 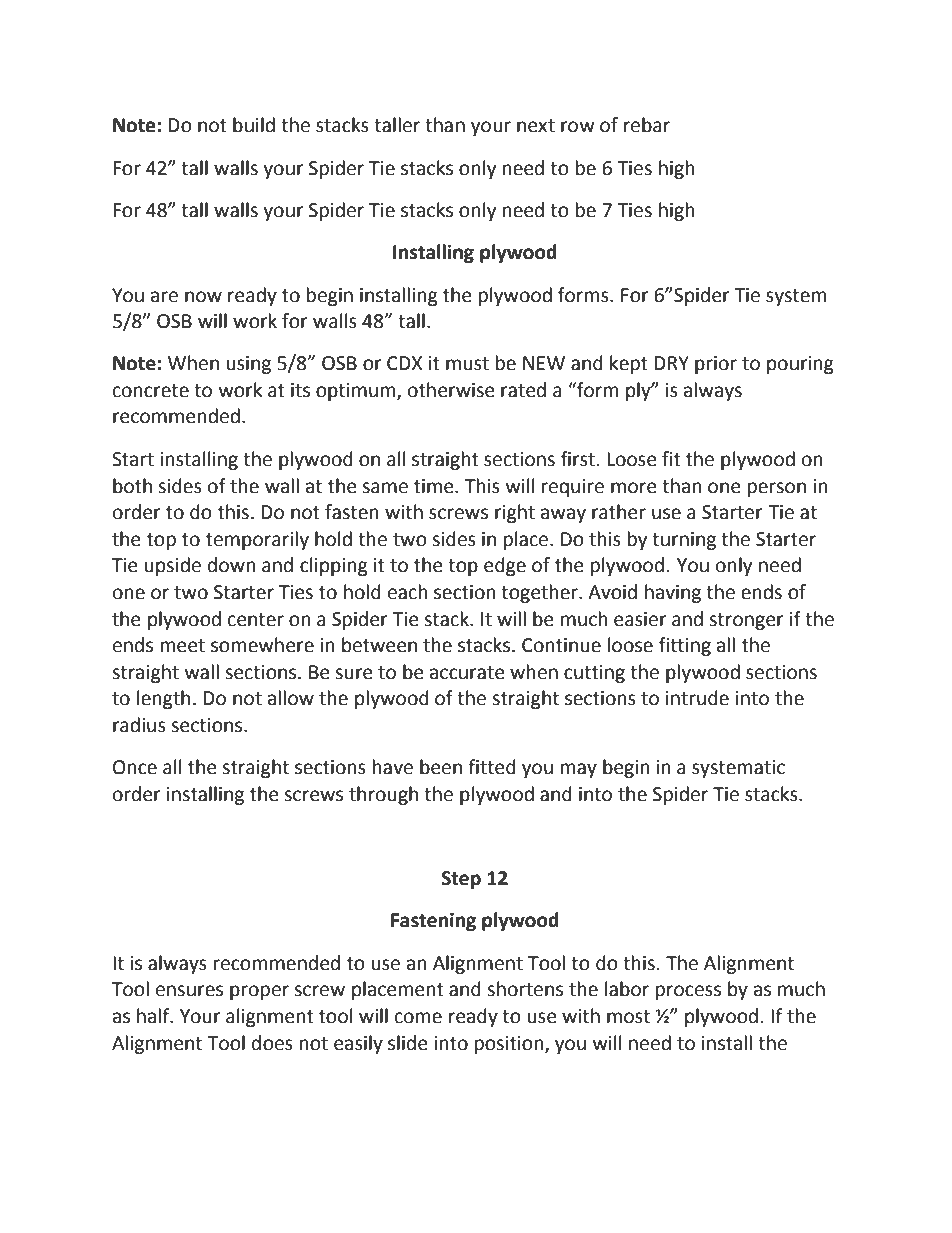 What do you see at coordinates (536, 126) in the image?
I see `next` at bounding box center [536, 126].
